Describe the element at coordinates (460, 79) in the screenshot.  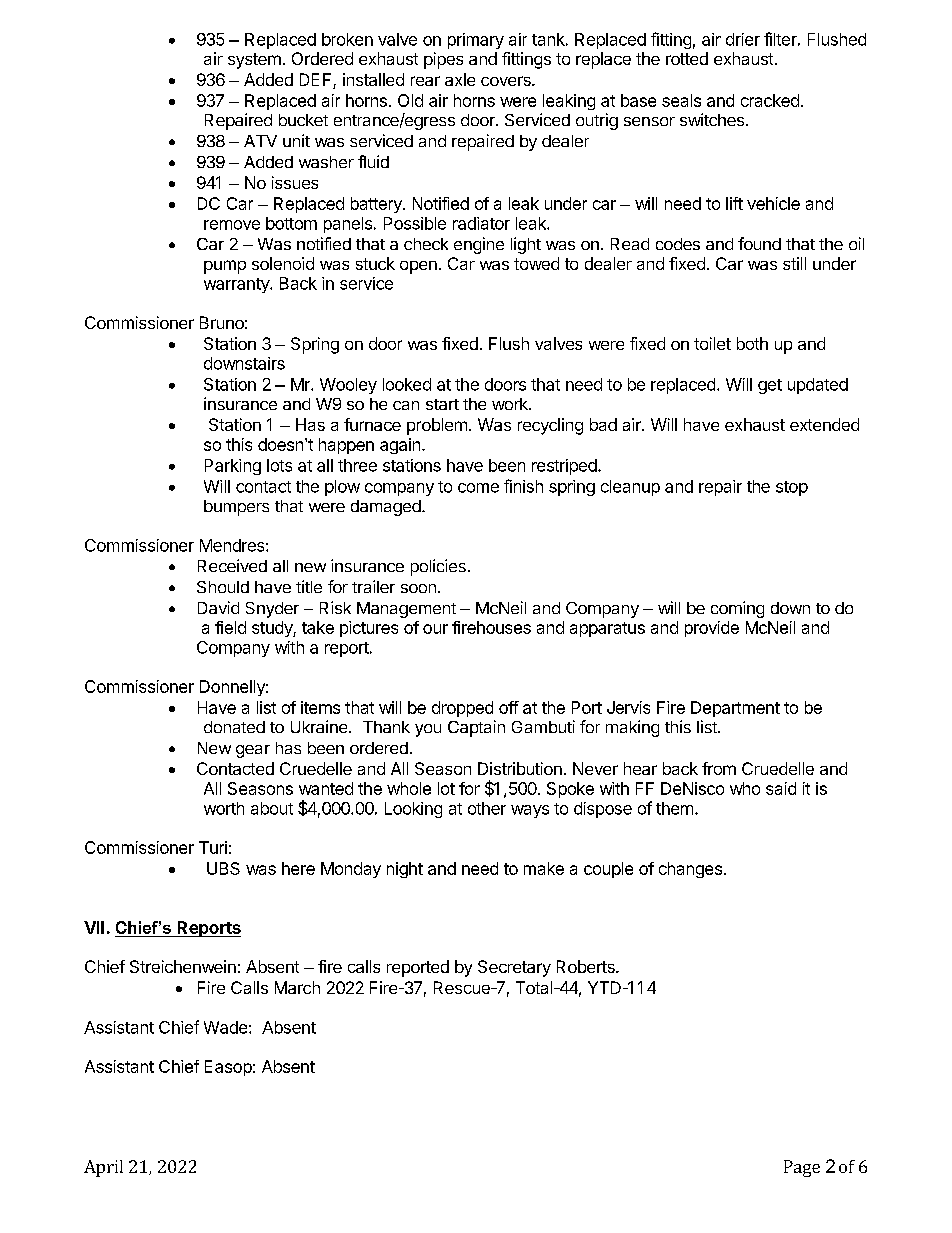
I see `axle` at that location.
